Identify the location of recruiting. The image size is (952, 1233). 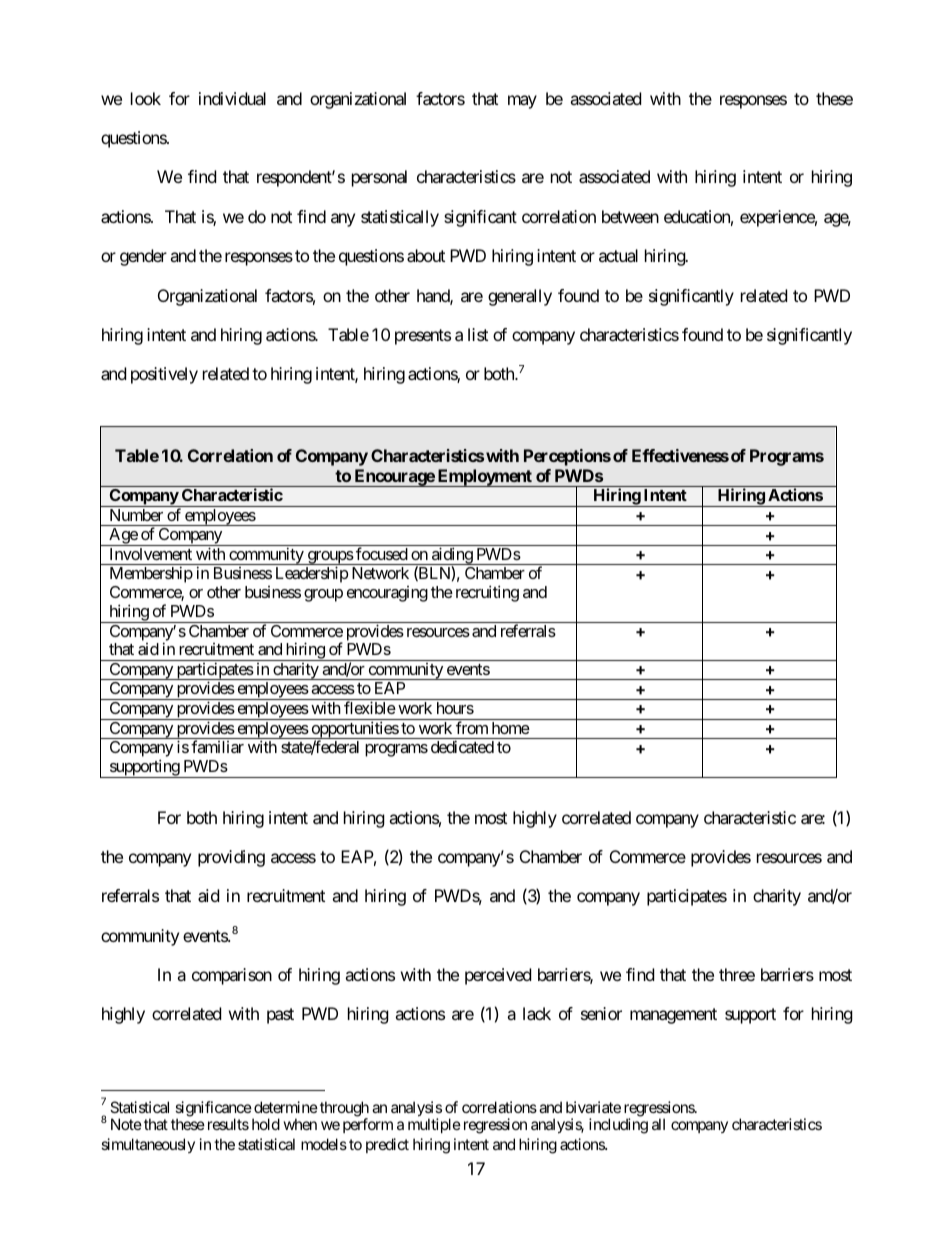
(487, 593).
